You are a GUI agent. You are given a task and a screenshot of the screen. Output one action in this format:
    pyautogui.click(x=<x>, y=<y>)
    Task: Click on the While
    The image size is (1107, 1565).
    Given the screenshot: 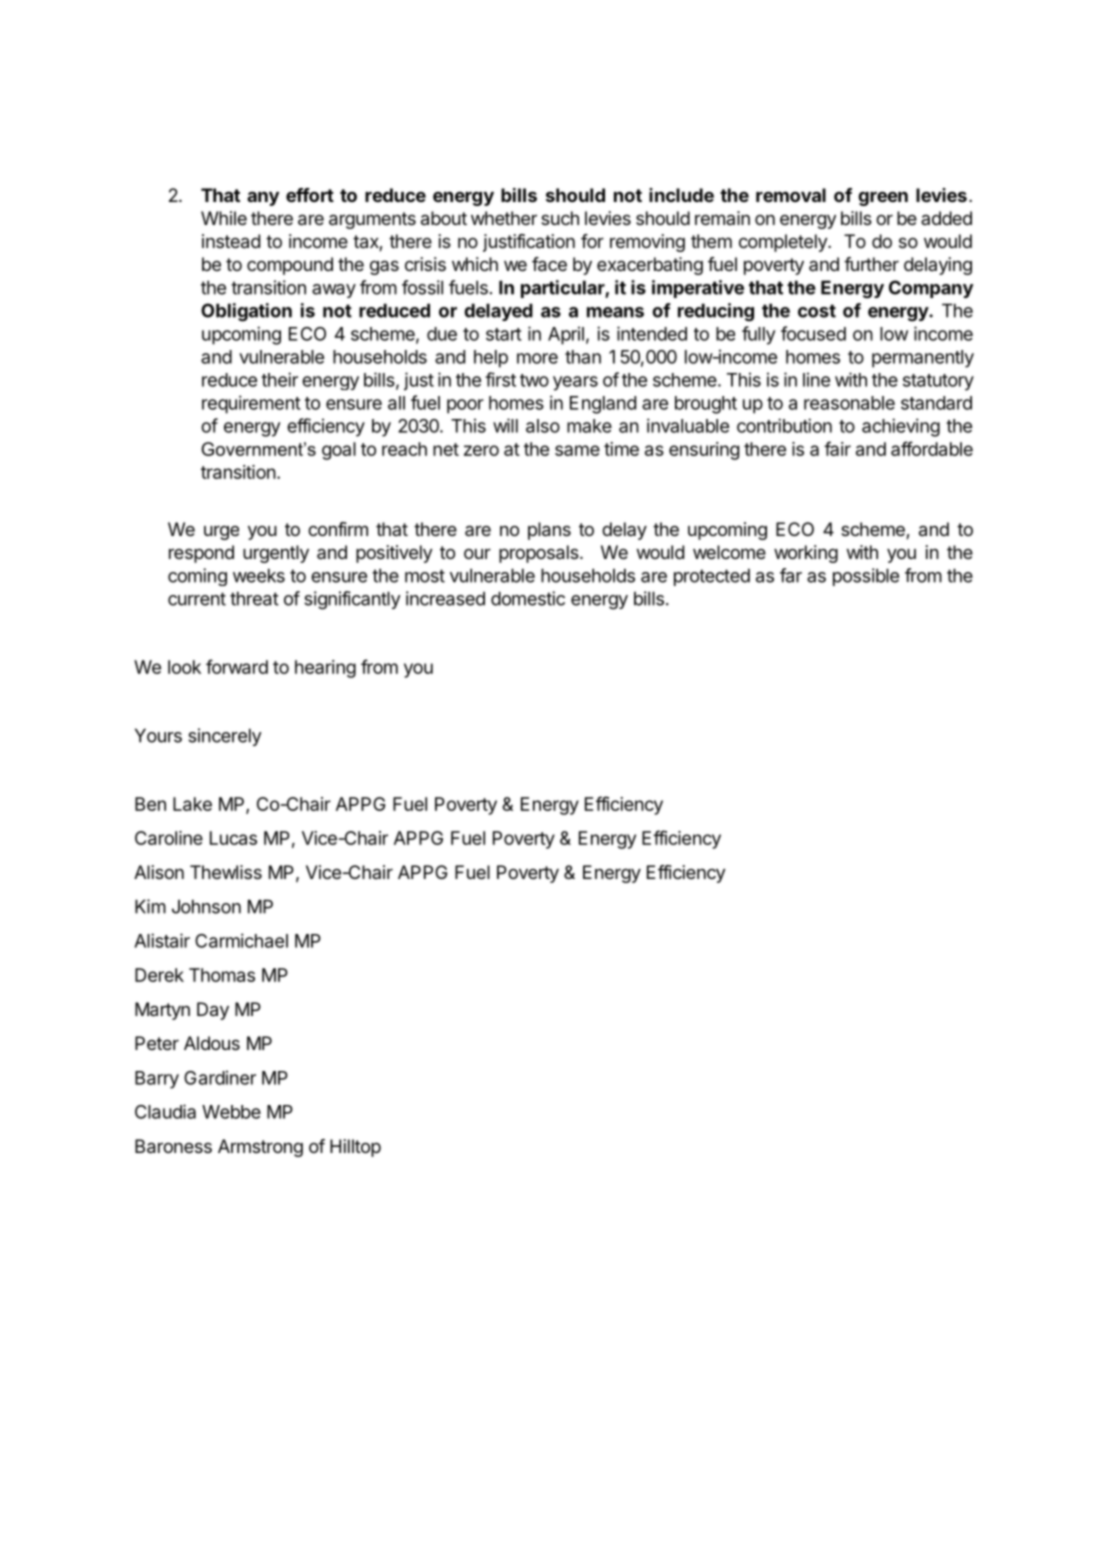 What is the action you would take?
    pyautogui.click(x=224, y=218)
